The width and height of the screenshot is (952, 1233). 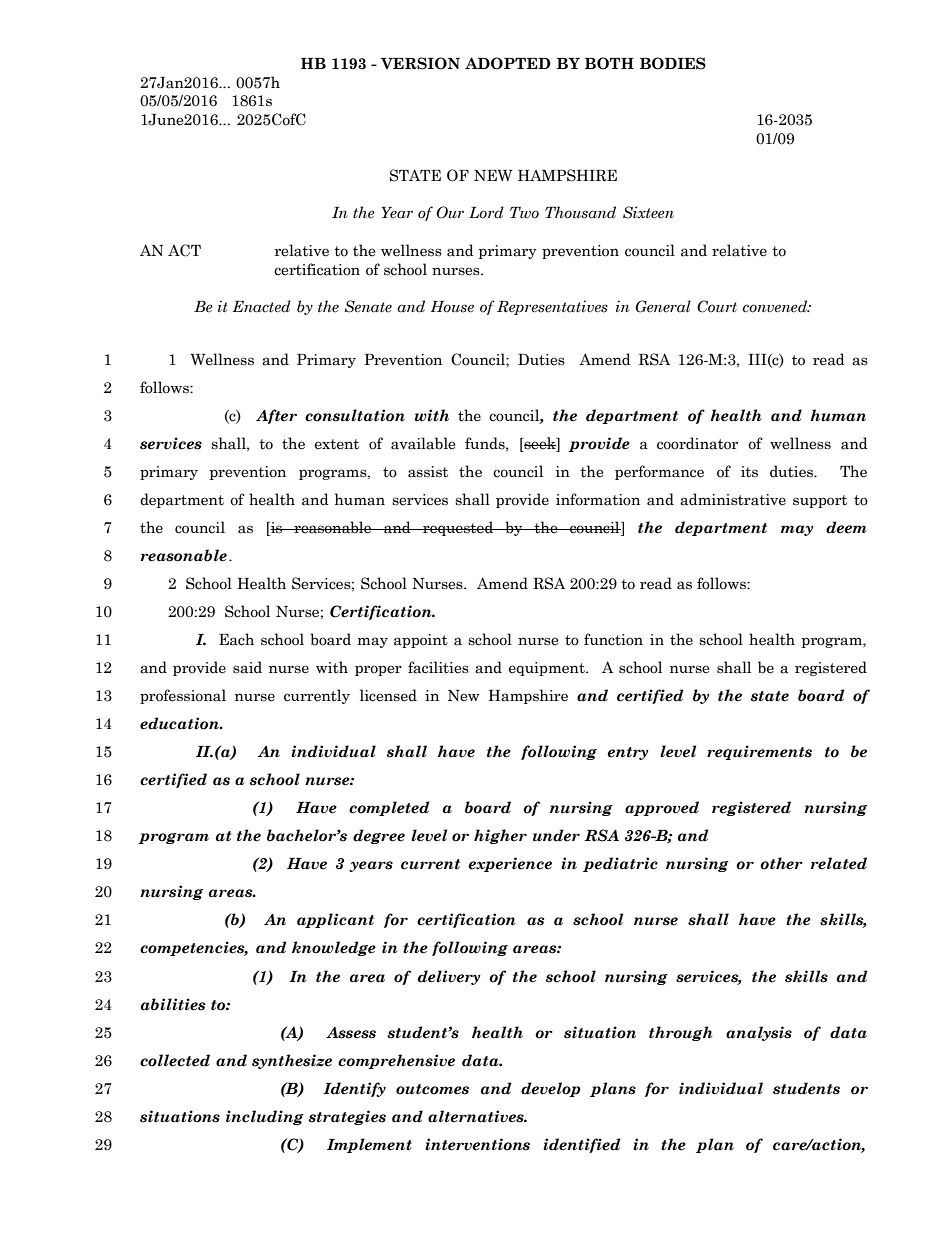 I want to click on experience, so click(x=510, y=864).
